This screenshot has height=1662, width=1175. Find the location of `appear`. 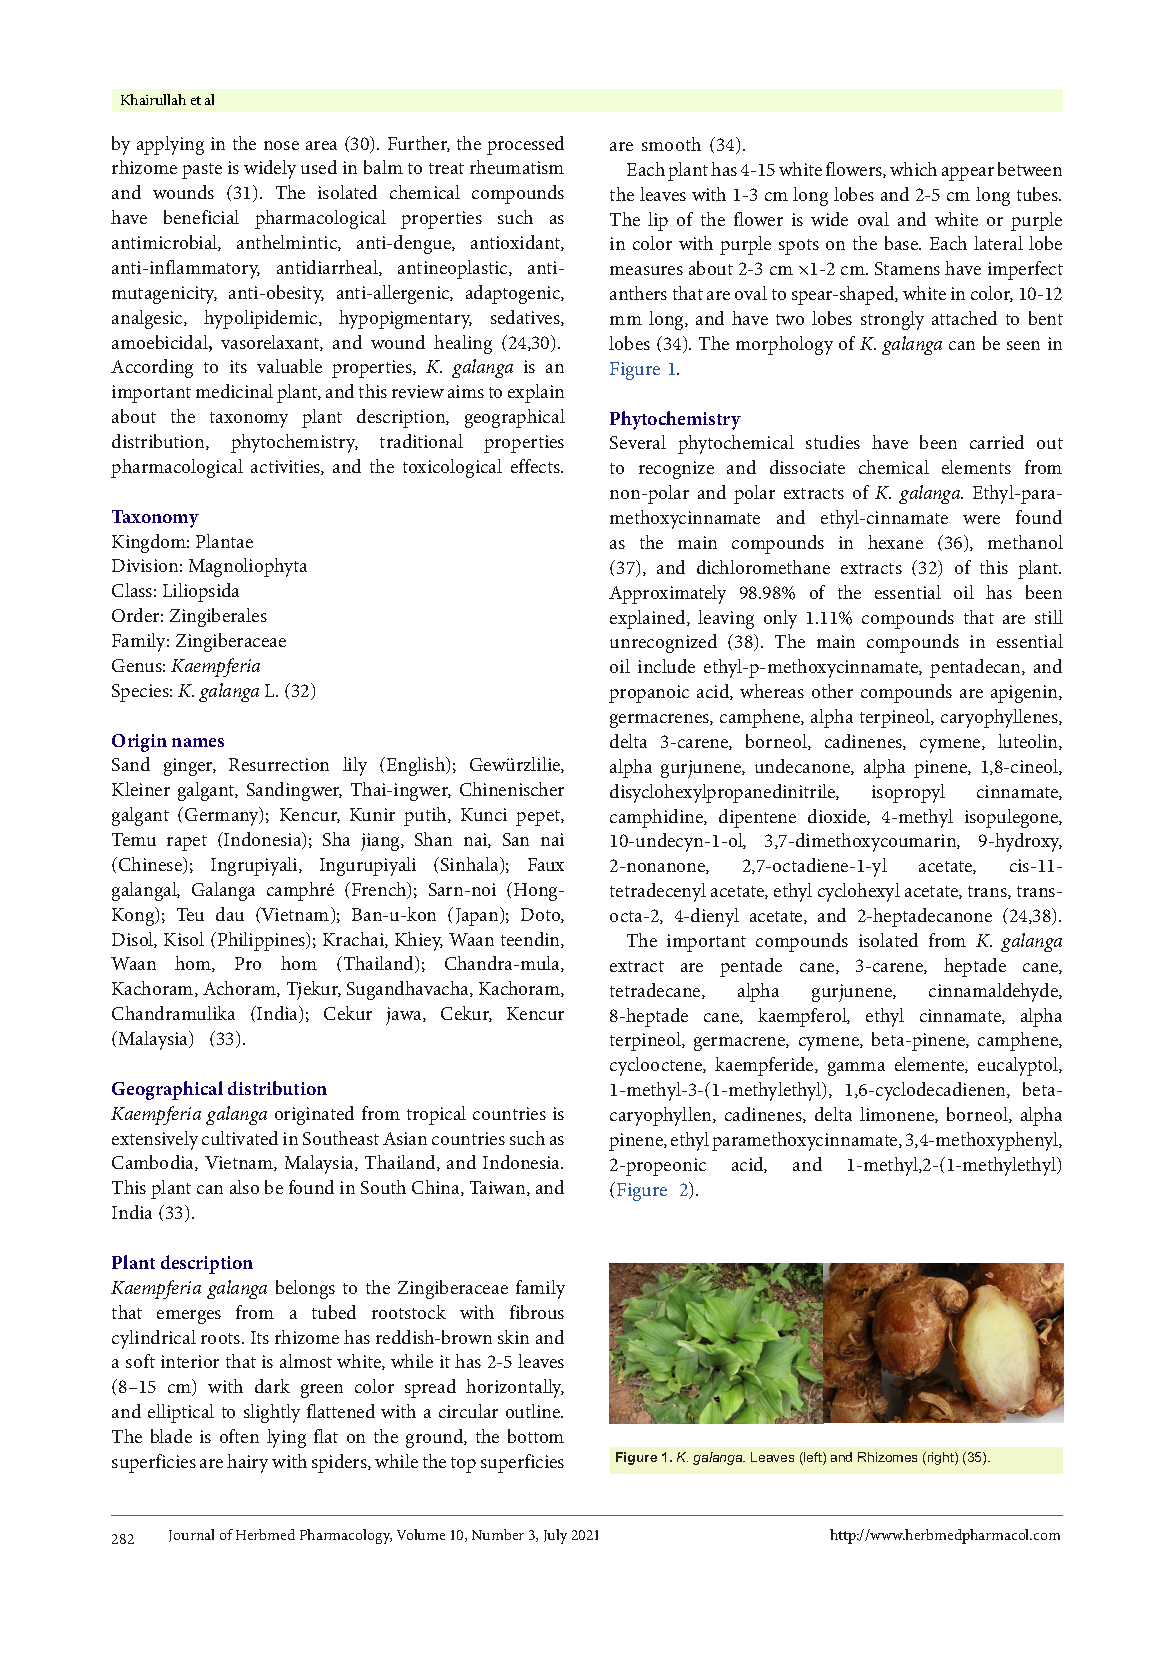

appear is located at coordinates (968, 174).
